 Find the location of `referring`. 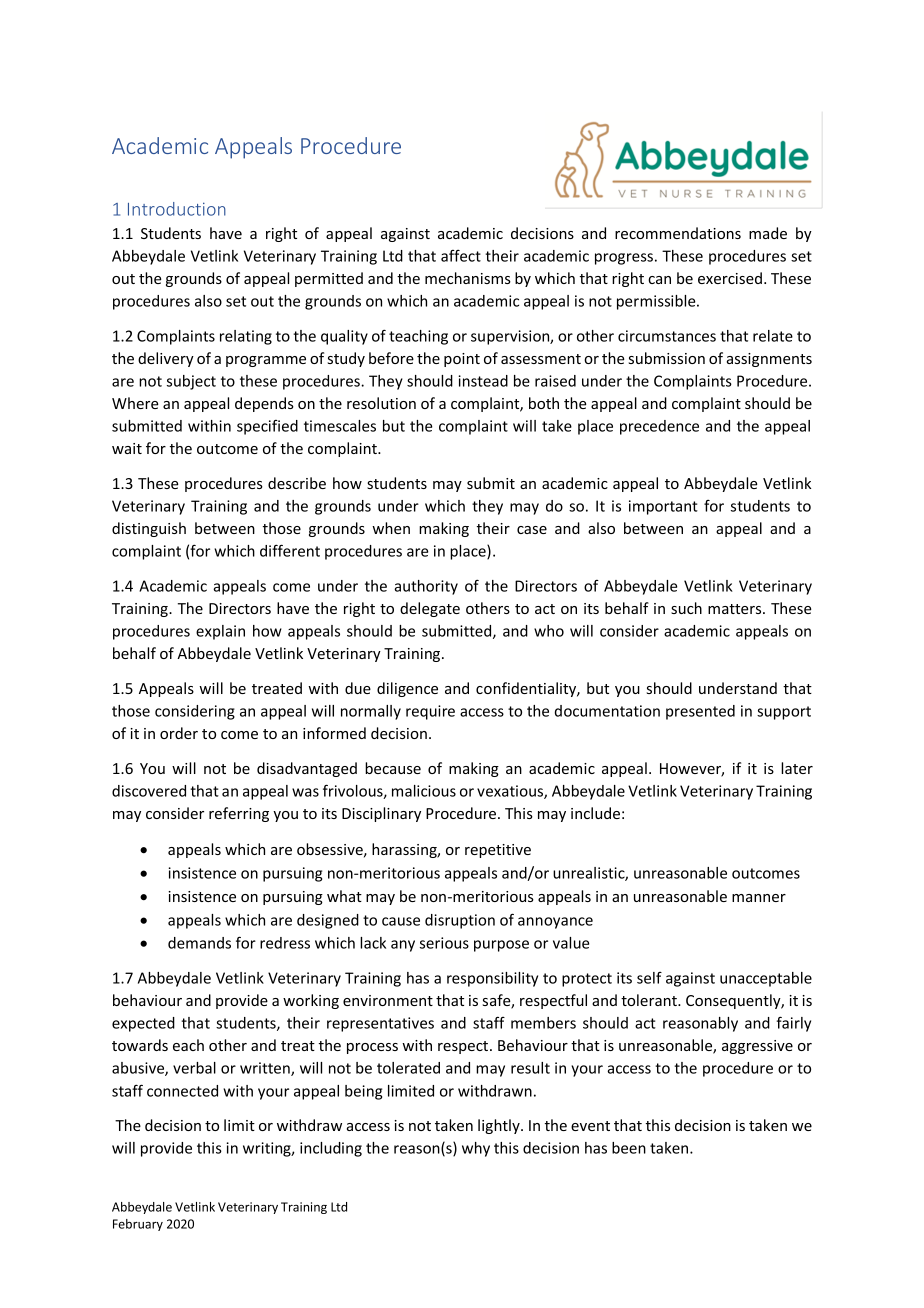

referring is located at coordinates (239, 814).
